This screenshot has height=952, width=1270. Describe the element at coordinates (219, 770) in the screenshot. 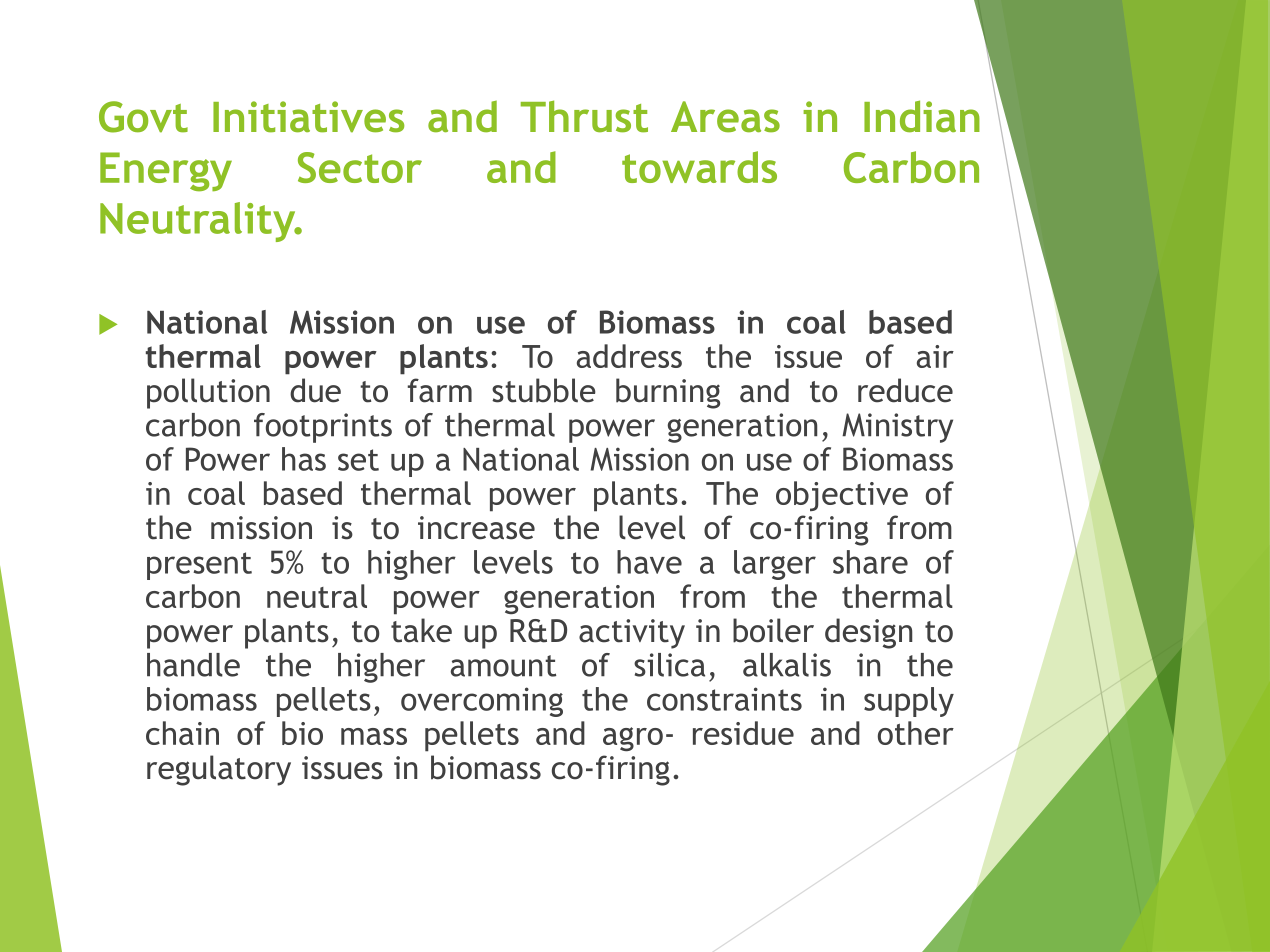

I see `regulatory` at that location.
